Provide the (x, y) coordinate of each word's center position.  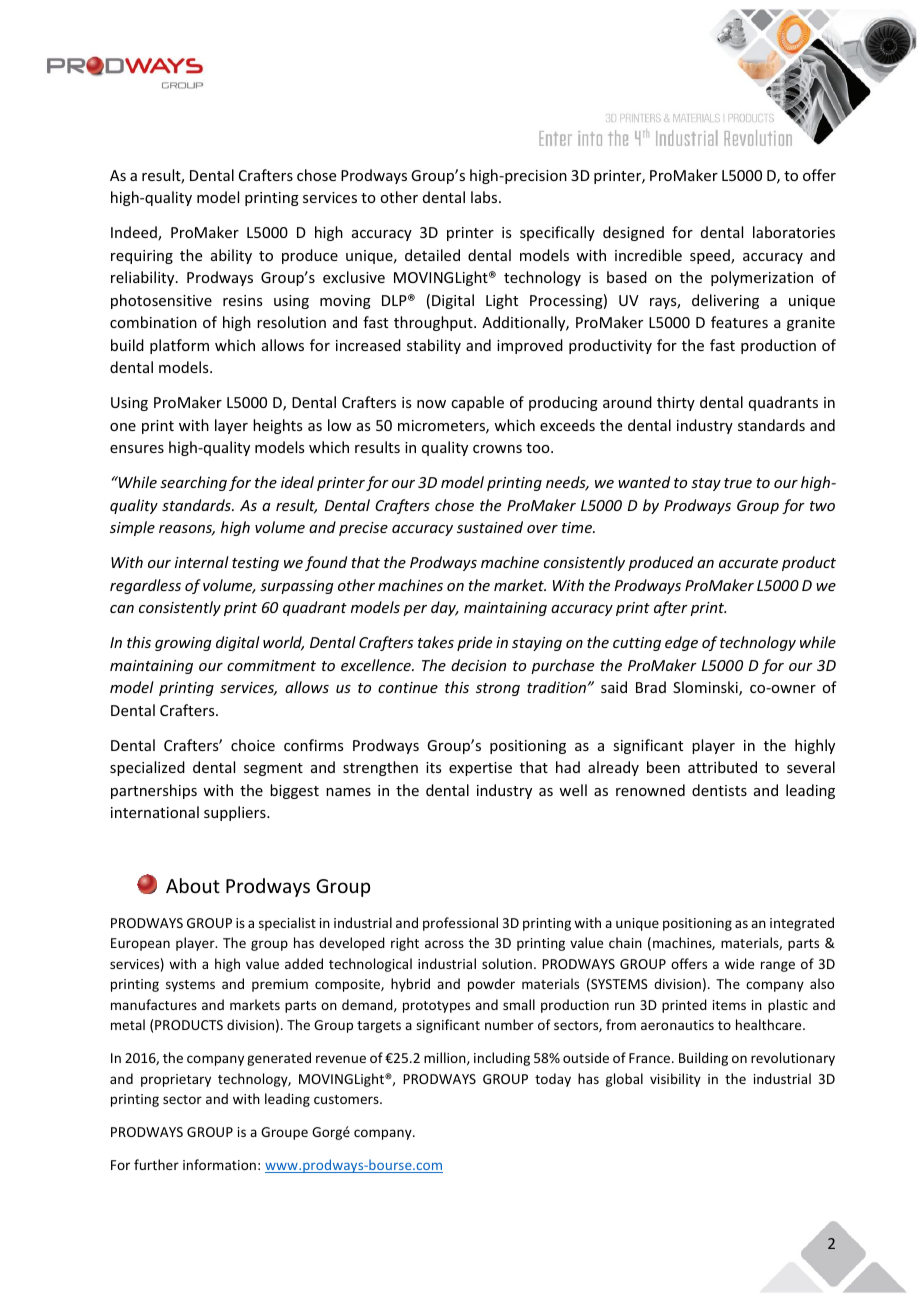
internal (202, 562)
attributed (722, 767)
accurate (748, 563)
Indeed (135, 233)
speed (711, 256)
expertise (480, 769)
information (219, 1164)
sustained (490, 527)
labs (485, 197)
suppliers (236, 813)
